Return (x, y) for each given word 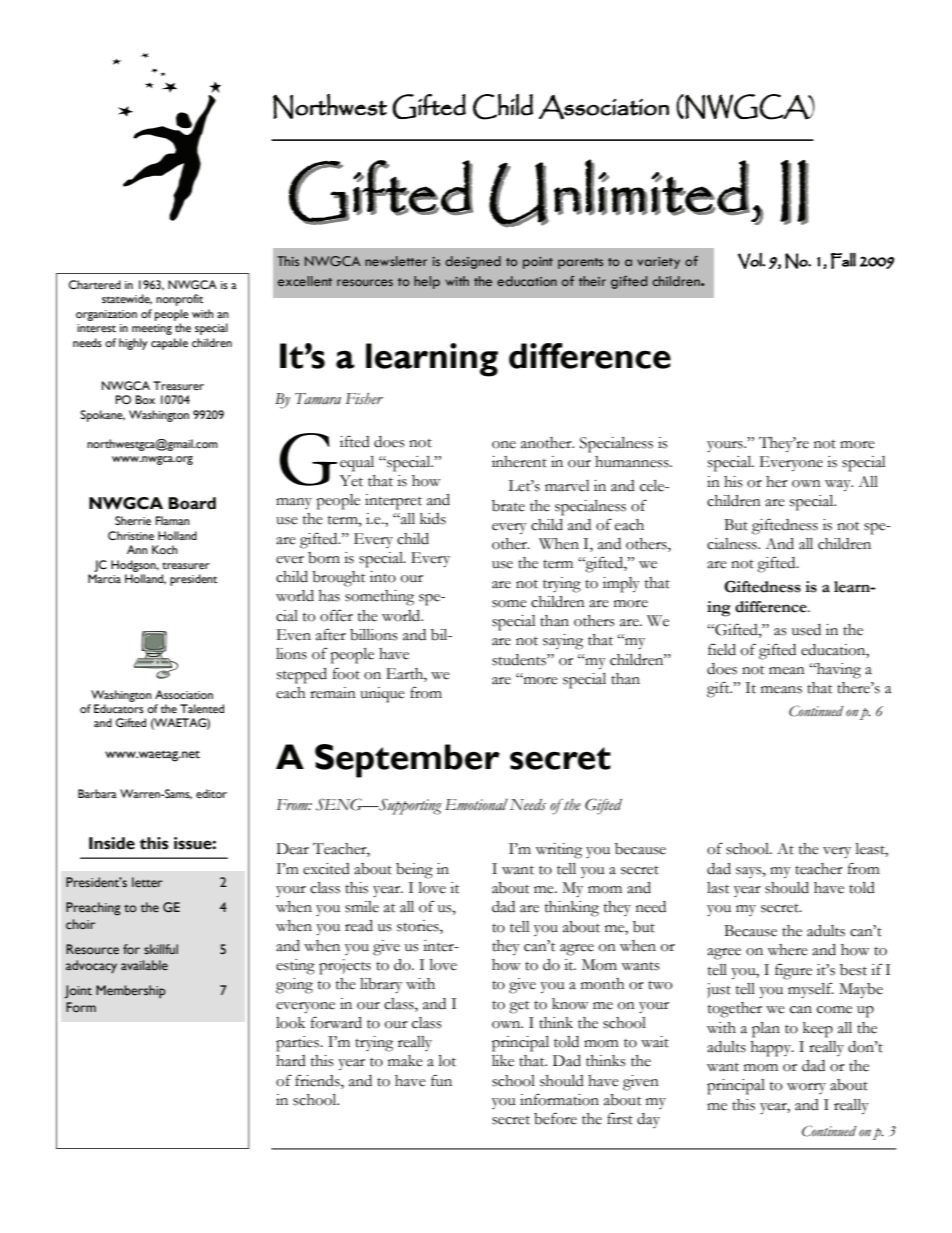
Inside (112, 843)
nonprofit (180, 300)
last (718, 888)
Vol (751, 261)
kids (433, 519)
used (806, 630)
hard (291, 1061)
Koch (165, 549)
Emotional (476, 804)
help (427, 282)
